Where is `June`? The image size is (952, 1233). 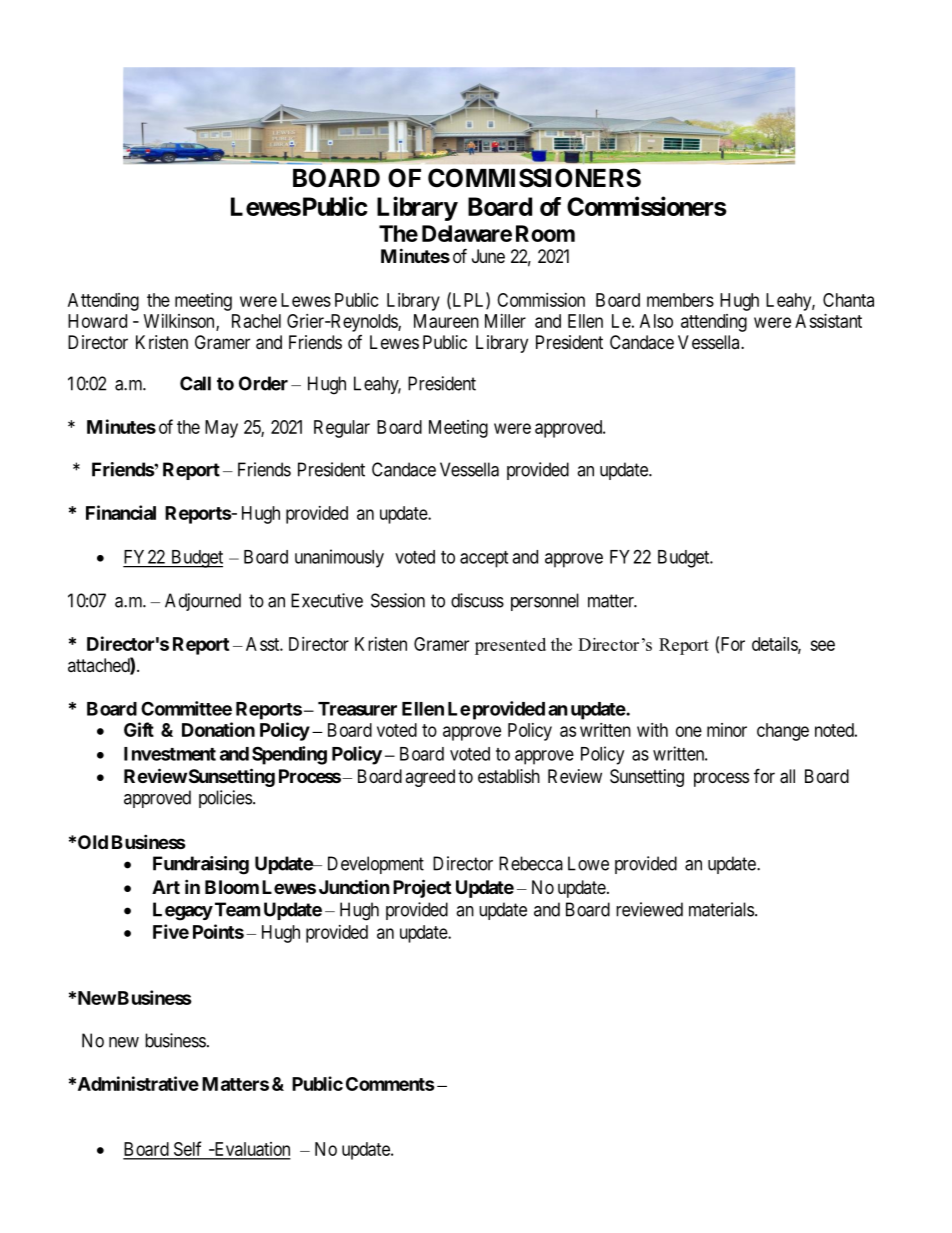
June is located at coordinates (488, 256).
